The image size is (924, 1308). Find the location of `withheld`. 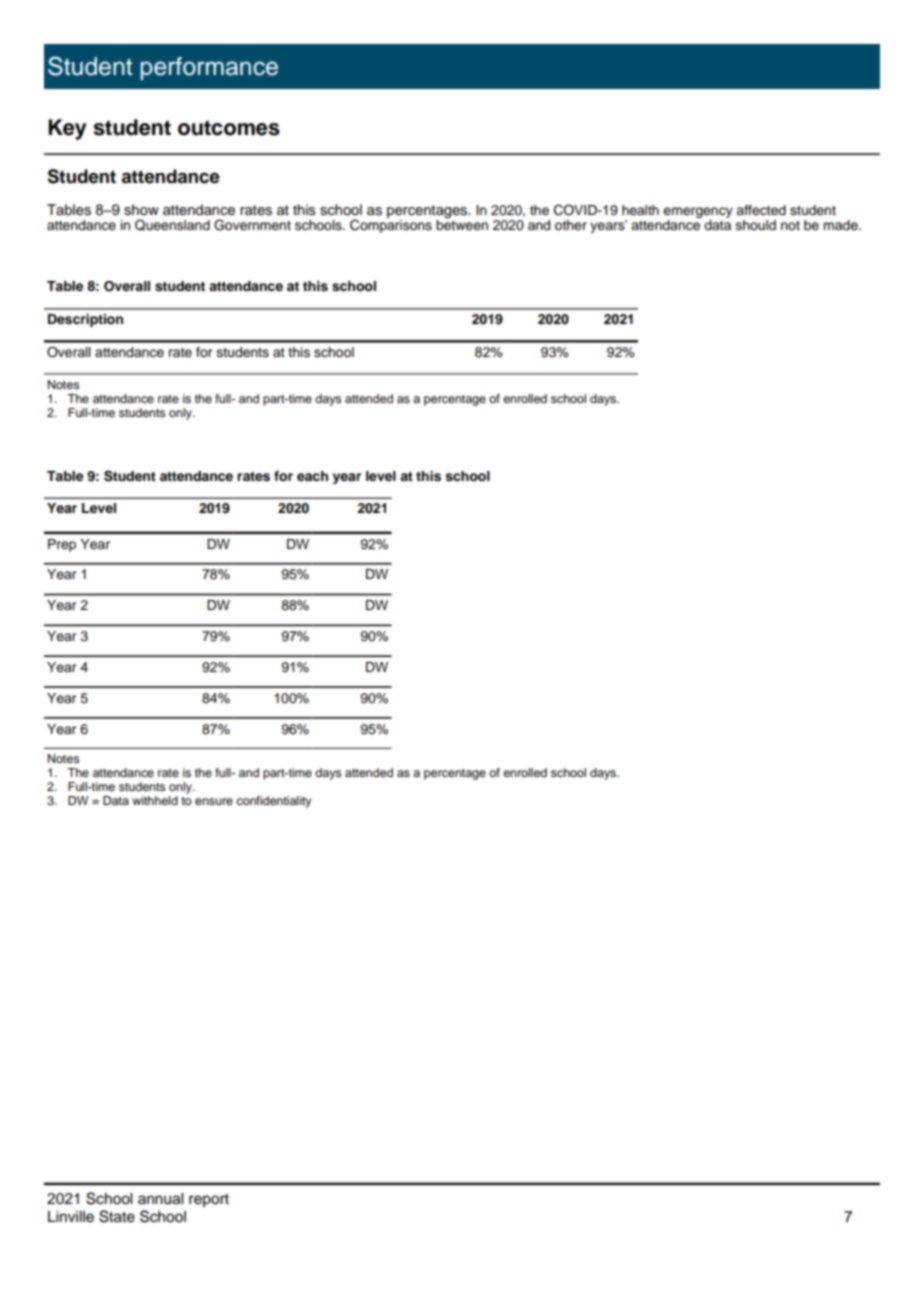

withheld is located at coordinates (155, 800).
